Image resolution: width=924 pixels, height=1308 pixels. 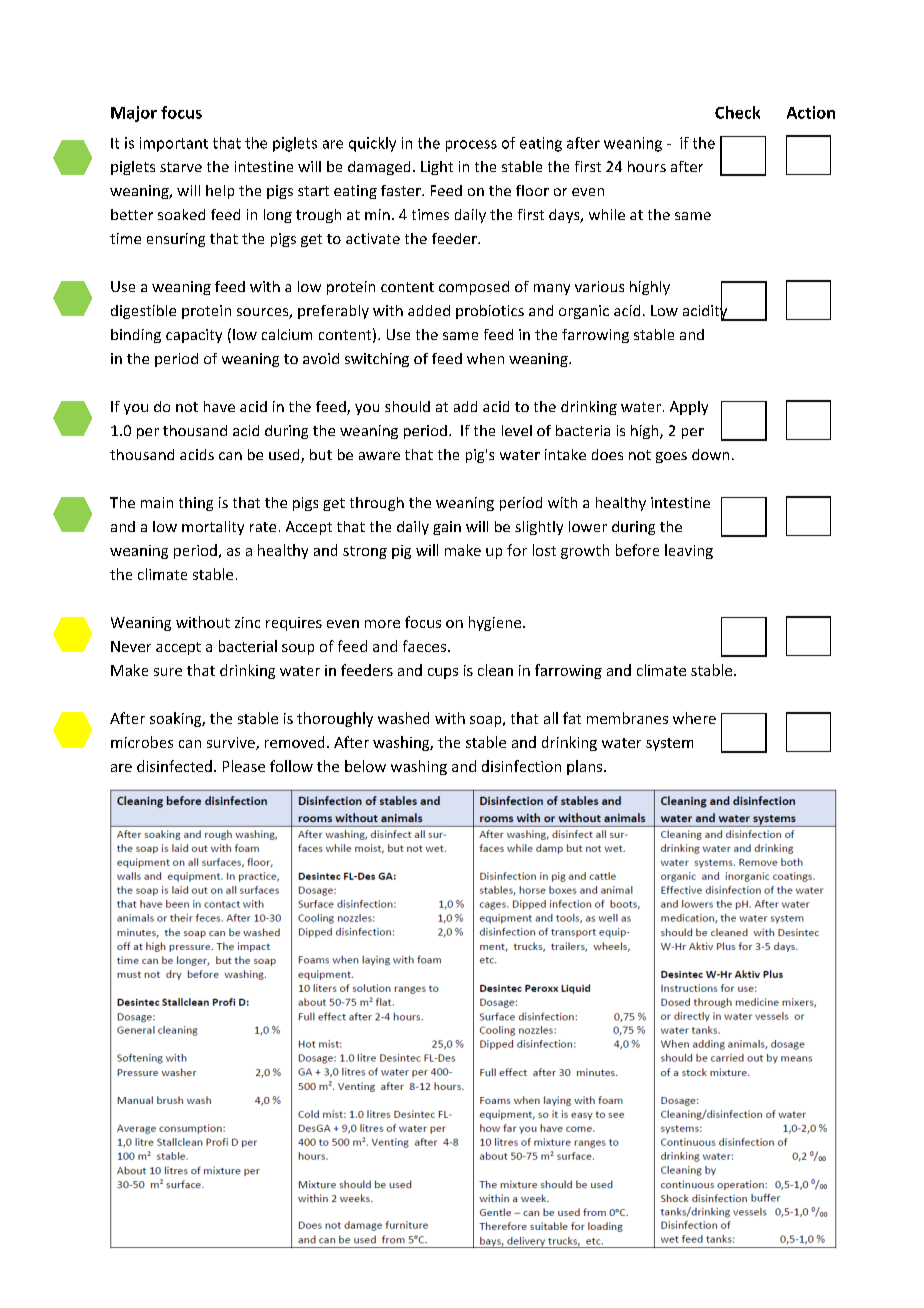 What do you see at coordinates (669, 744) in the document?
I see `system` at bounding box center [669, 744].
